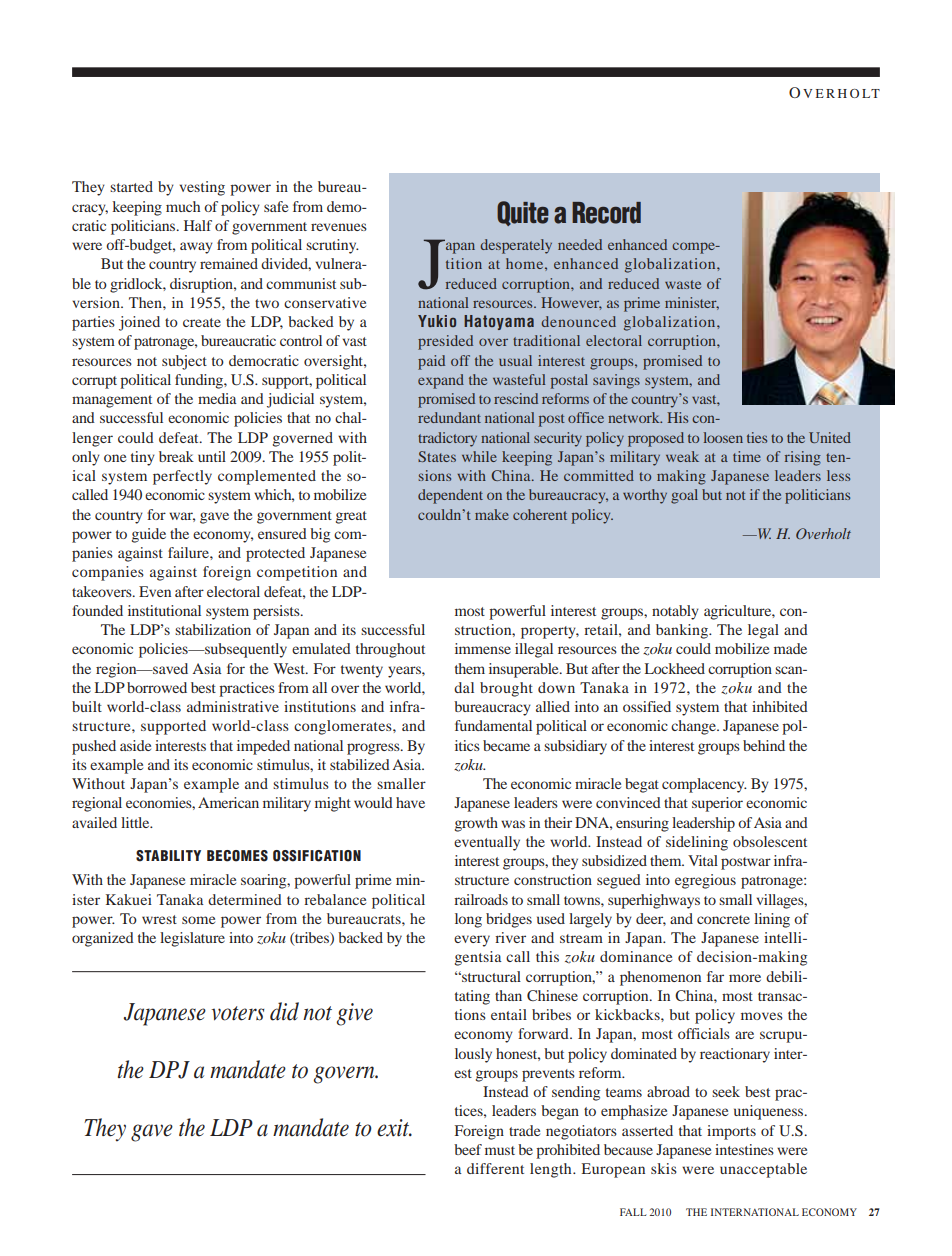 This screenshot has height=1256, width=952. What do you see at coordinates (606, 213) in the screenshot?
I see `Record` at bounding box center [606, 213].
